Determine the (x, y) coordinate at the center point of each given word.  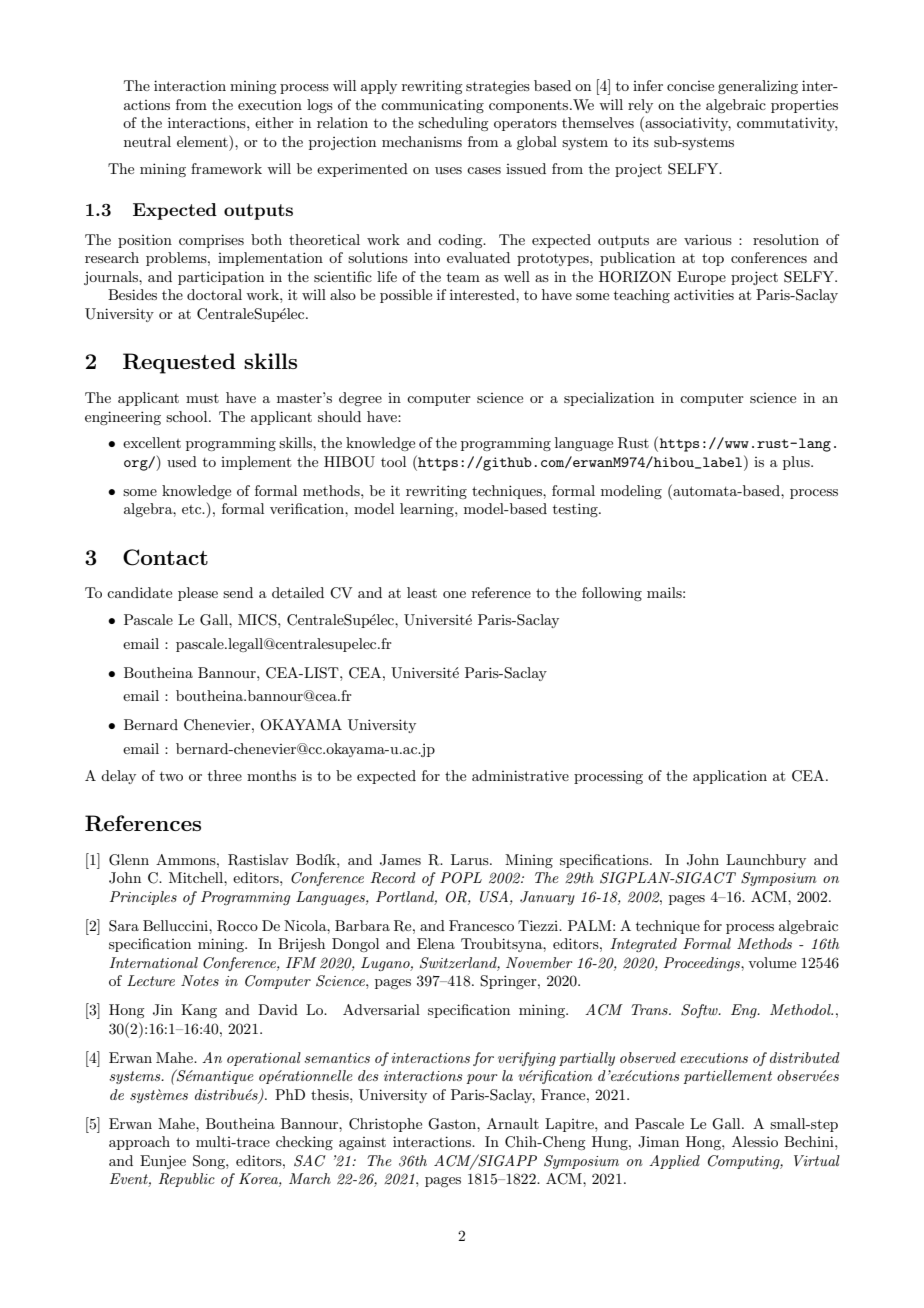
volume (772, 962)
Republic (187, 1180)
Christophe (385, 1125)
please (198, 594)
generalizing (758, 87)
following (612, 594)
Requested (179, 363)
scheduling (453, 124)
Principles (143, 898)
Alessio (755, 1141)
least (422, 592)
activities (704, 294)
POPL (461, 878)
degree (360, 399)
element (203, 141)
